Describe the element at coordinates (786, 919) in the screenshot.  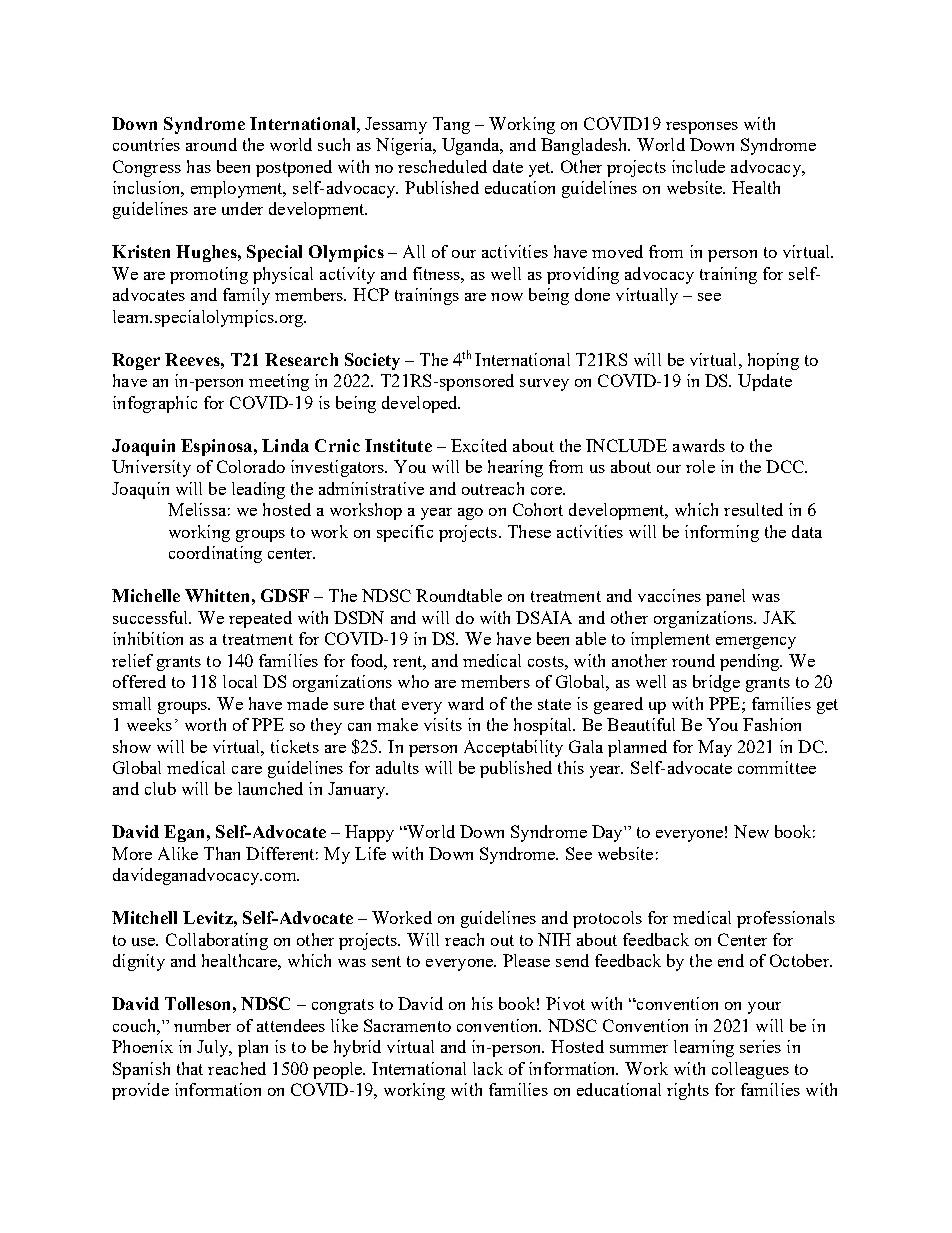
I see `professionals` at that location.
